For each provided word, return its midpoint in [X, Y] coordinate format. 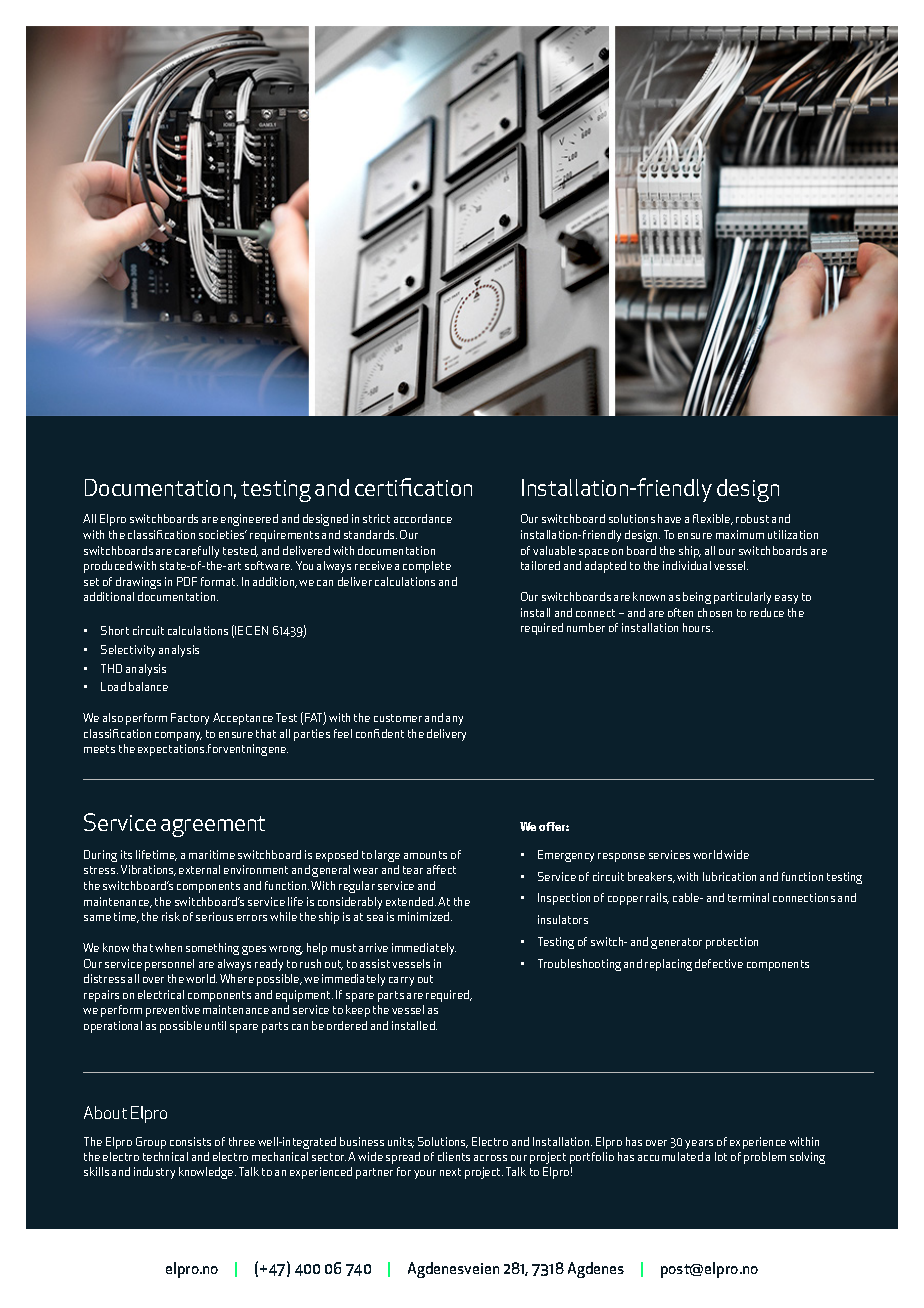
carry [401, 981]
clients [454, 1156]
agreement [213, 826]
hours [698, 627]
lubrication [729, 876]
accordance [423, 518]
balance [148, 686]
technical [165, 1156]
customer [398, 718]
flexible [713, 519]
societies [223, 534]
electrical [161, 994]
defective [719, 963]
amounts [425, 855]
